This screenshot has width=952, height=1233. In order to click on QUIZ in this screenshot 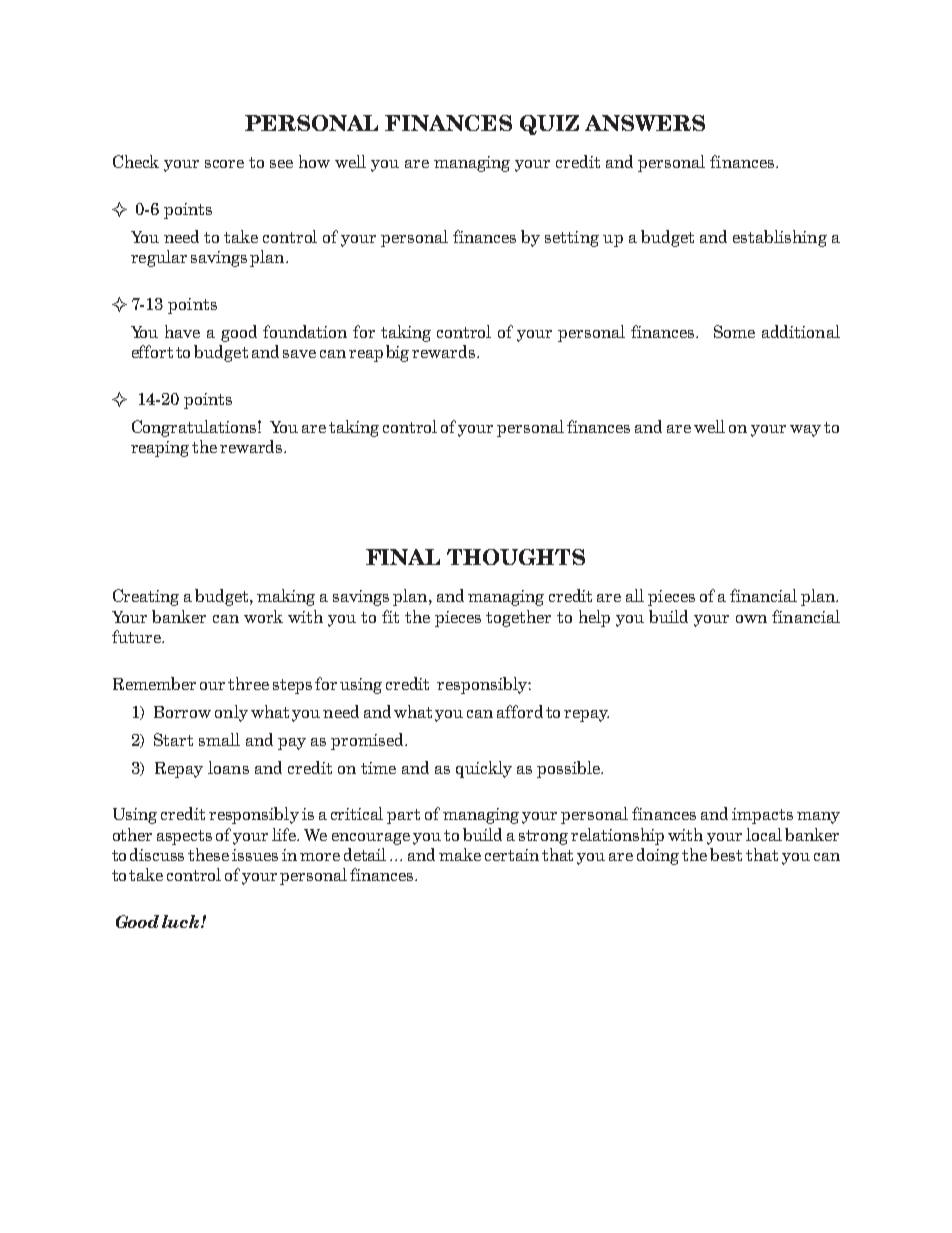, I will do `click(549, 125)`.
